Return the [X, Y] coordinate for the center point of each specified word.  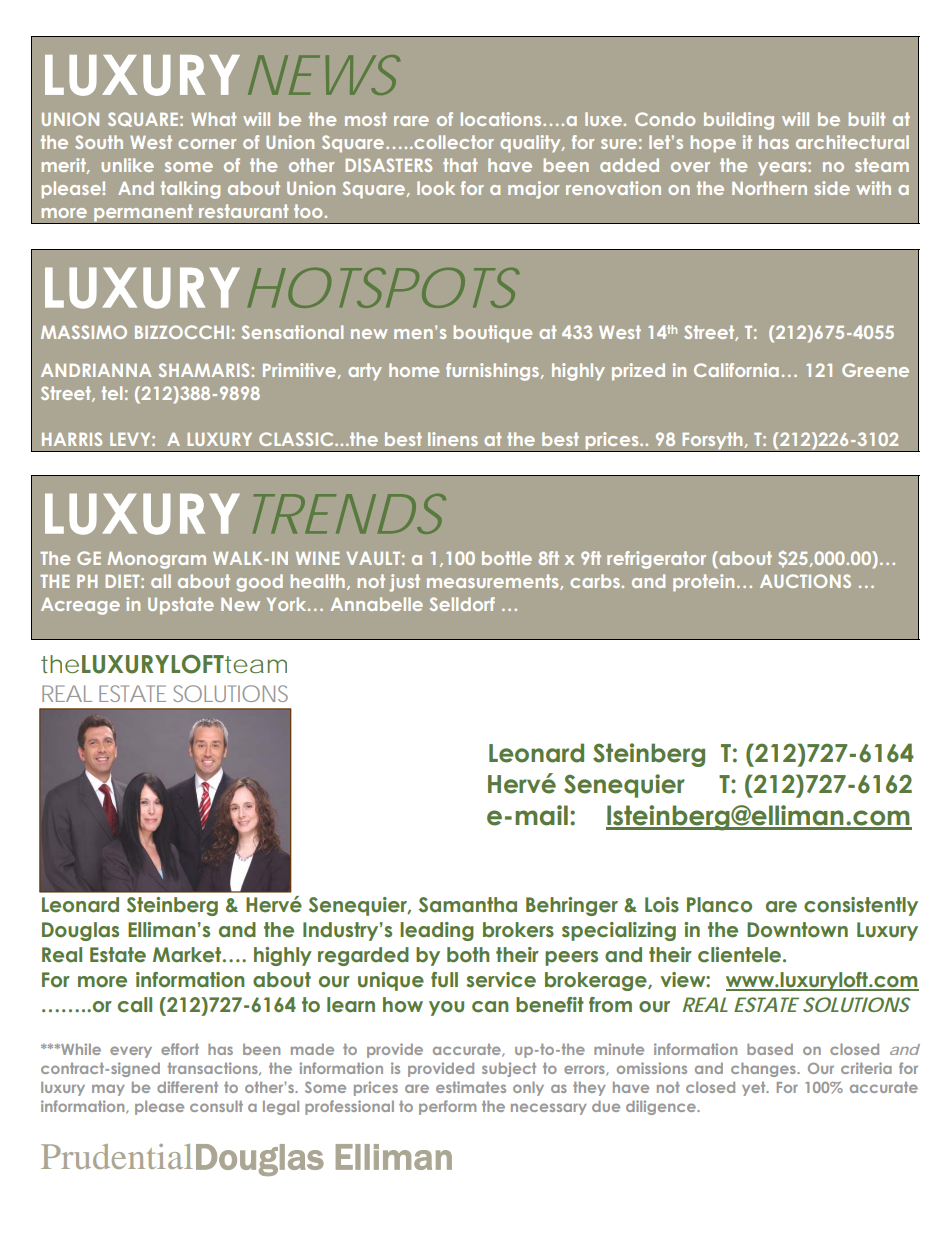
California [736, 370]
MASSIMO [84, 332]
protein [703, 583]
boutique [493, 334]
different [187, 1087]
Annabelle [377, 604]
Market [188, 955]
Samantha [468, 905]
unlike [128, 165]
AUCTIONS [805, 581]
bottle [507, 558]
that [460, 165]
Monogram [157, 560]
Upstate [181, 606]
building [739, 121]
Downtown [797, 930]
